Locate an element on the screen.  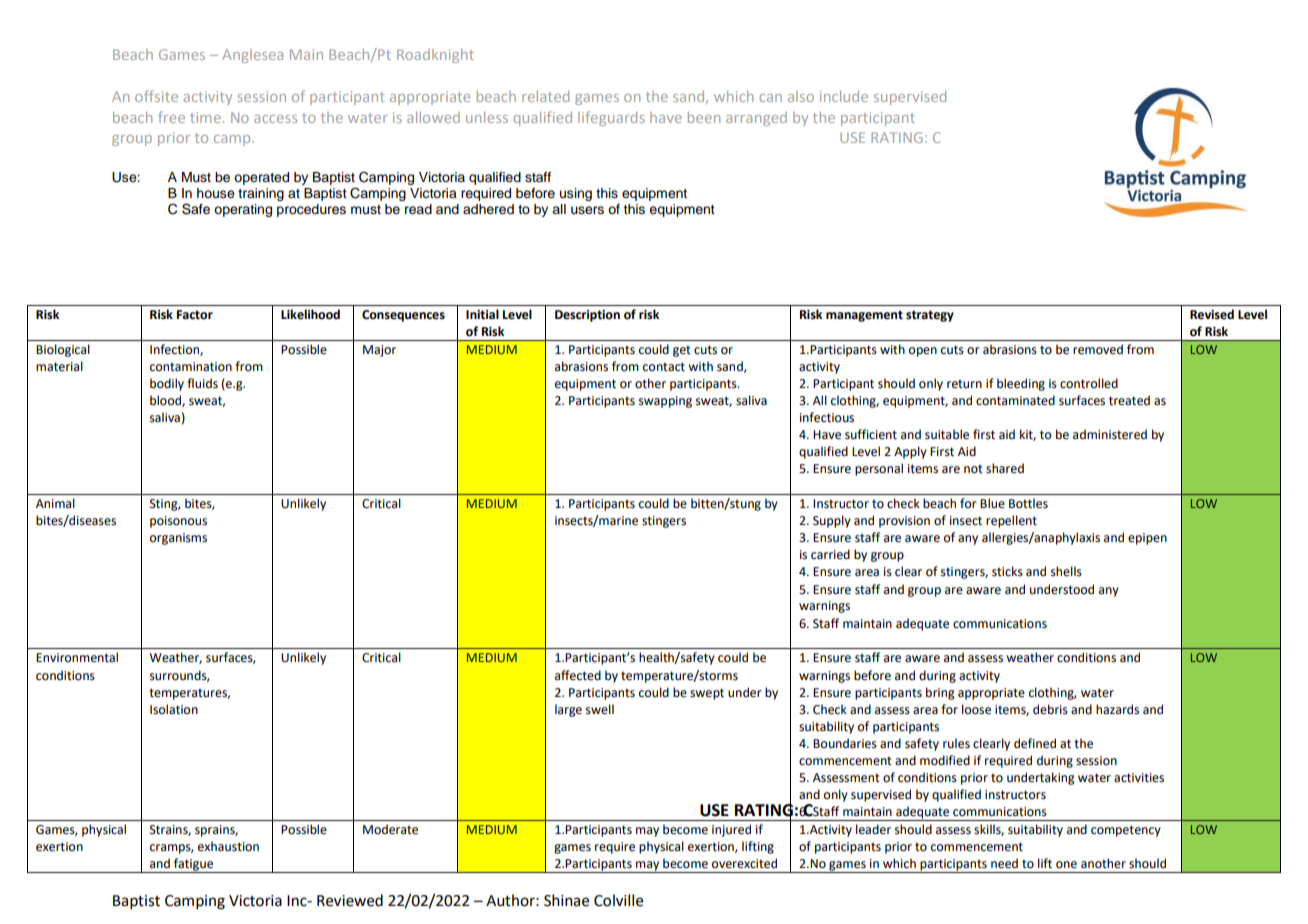
time is located at coordinates (205, 117).
